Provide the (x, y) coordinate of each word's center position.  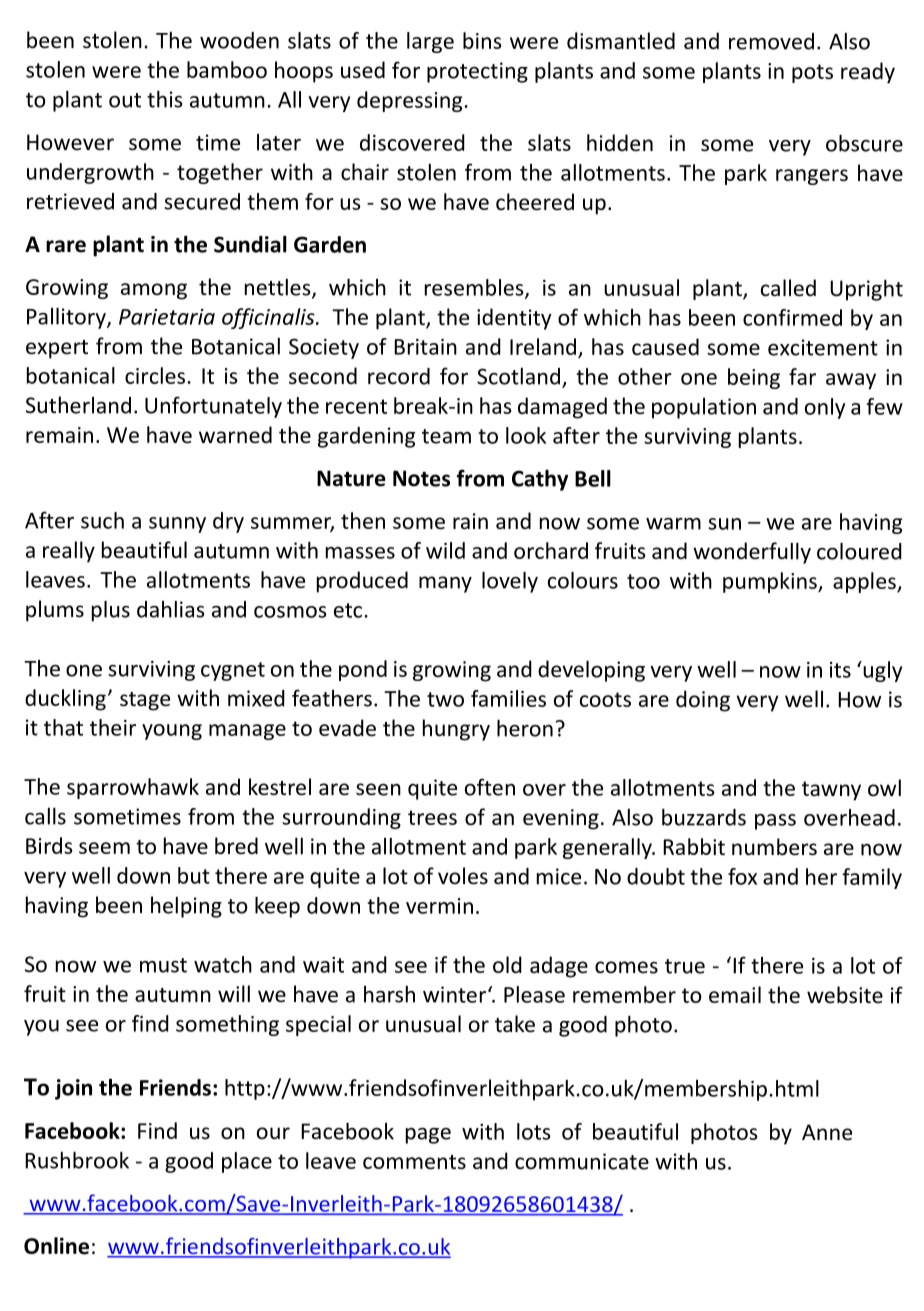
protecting (477, 72)
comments (414, 1162)
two (445, 699)
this (165, 99)
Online (56, 1246)
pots (812, 73)
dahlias (171, 609)
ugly (881, 671)
